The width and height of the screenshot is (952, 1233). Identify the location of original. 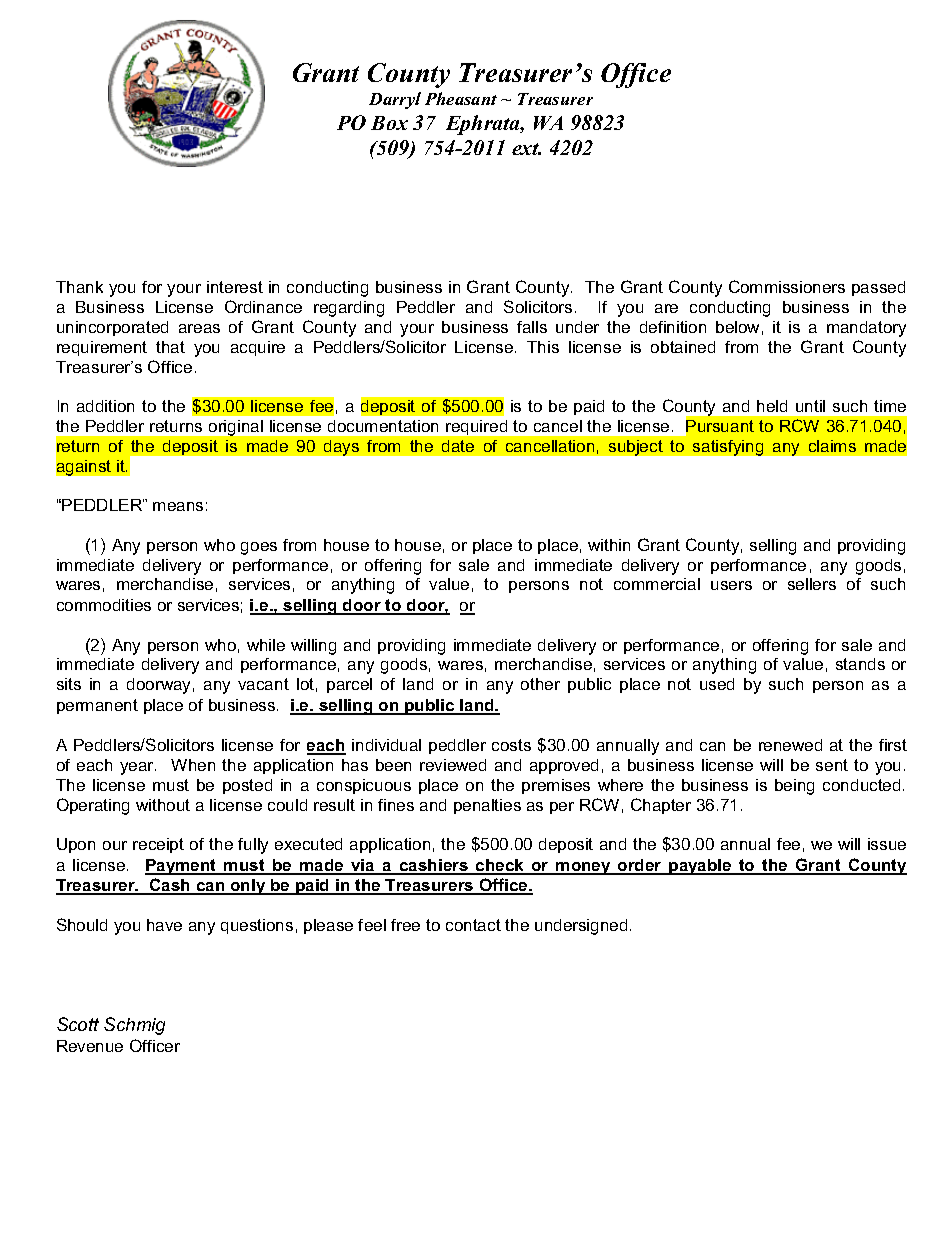
(236, 428).
